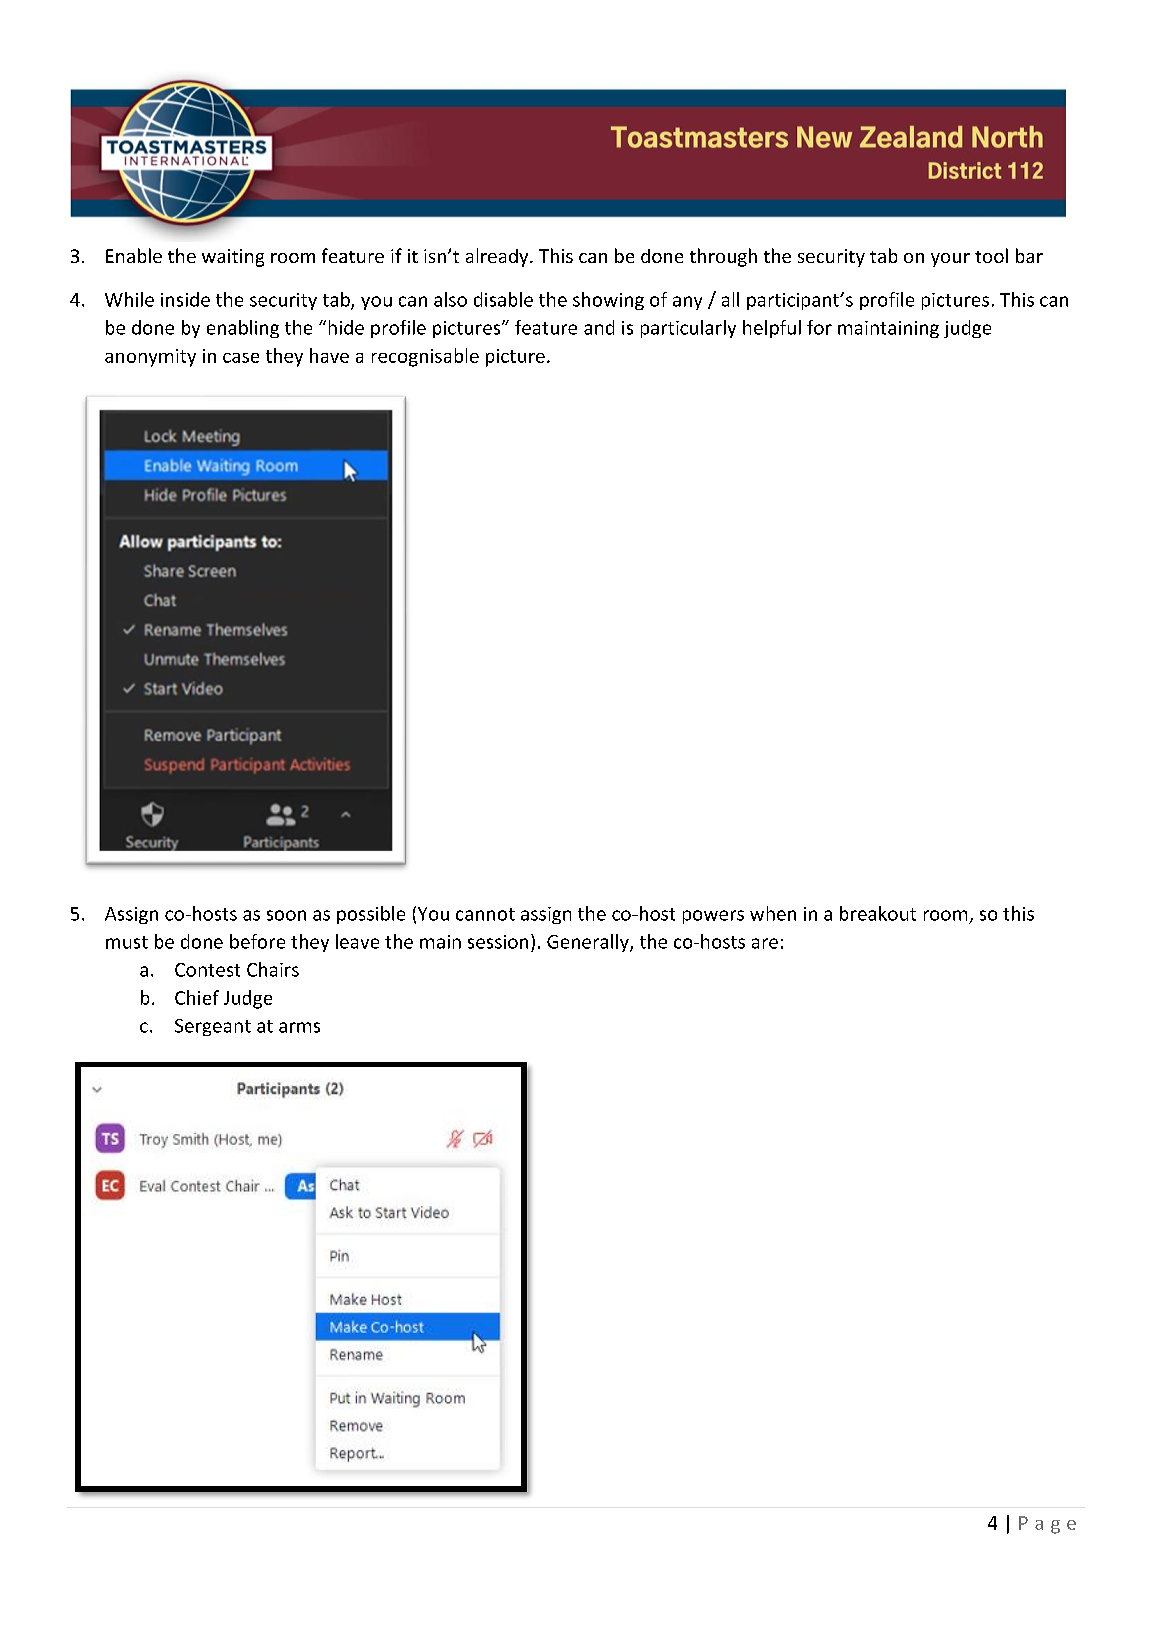 The width and height of the screenshot is (1152, 1630). What do you see at coordinates (878, 913) in the screenshot?
I see `breakout` at bounding box center [878, 913].
